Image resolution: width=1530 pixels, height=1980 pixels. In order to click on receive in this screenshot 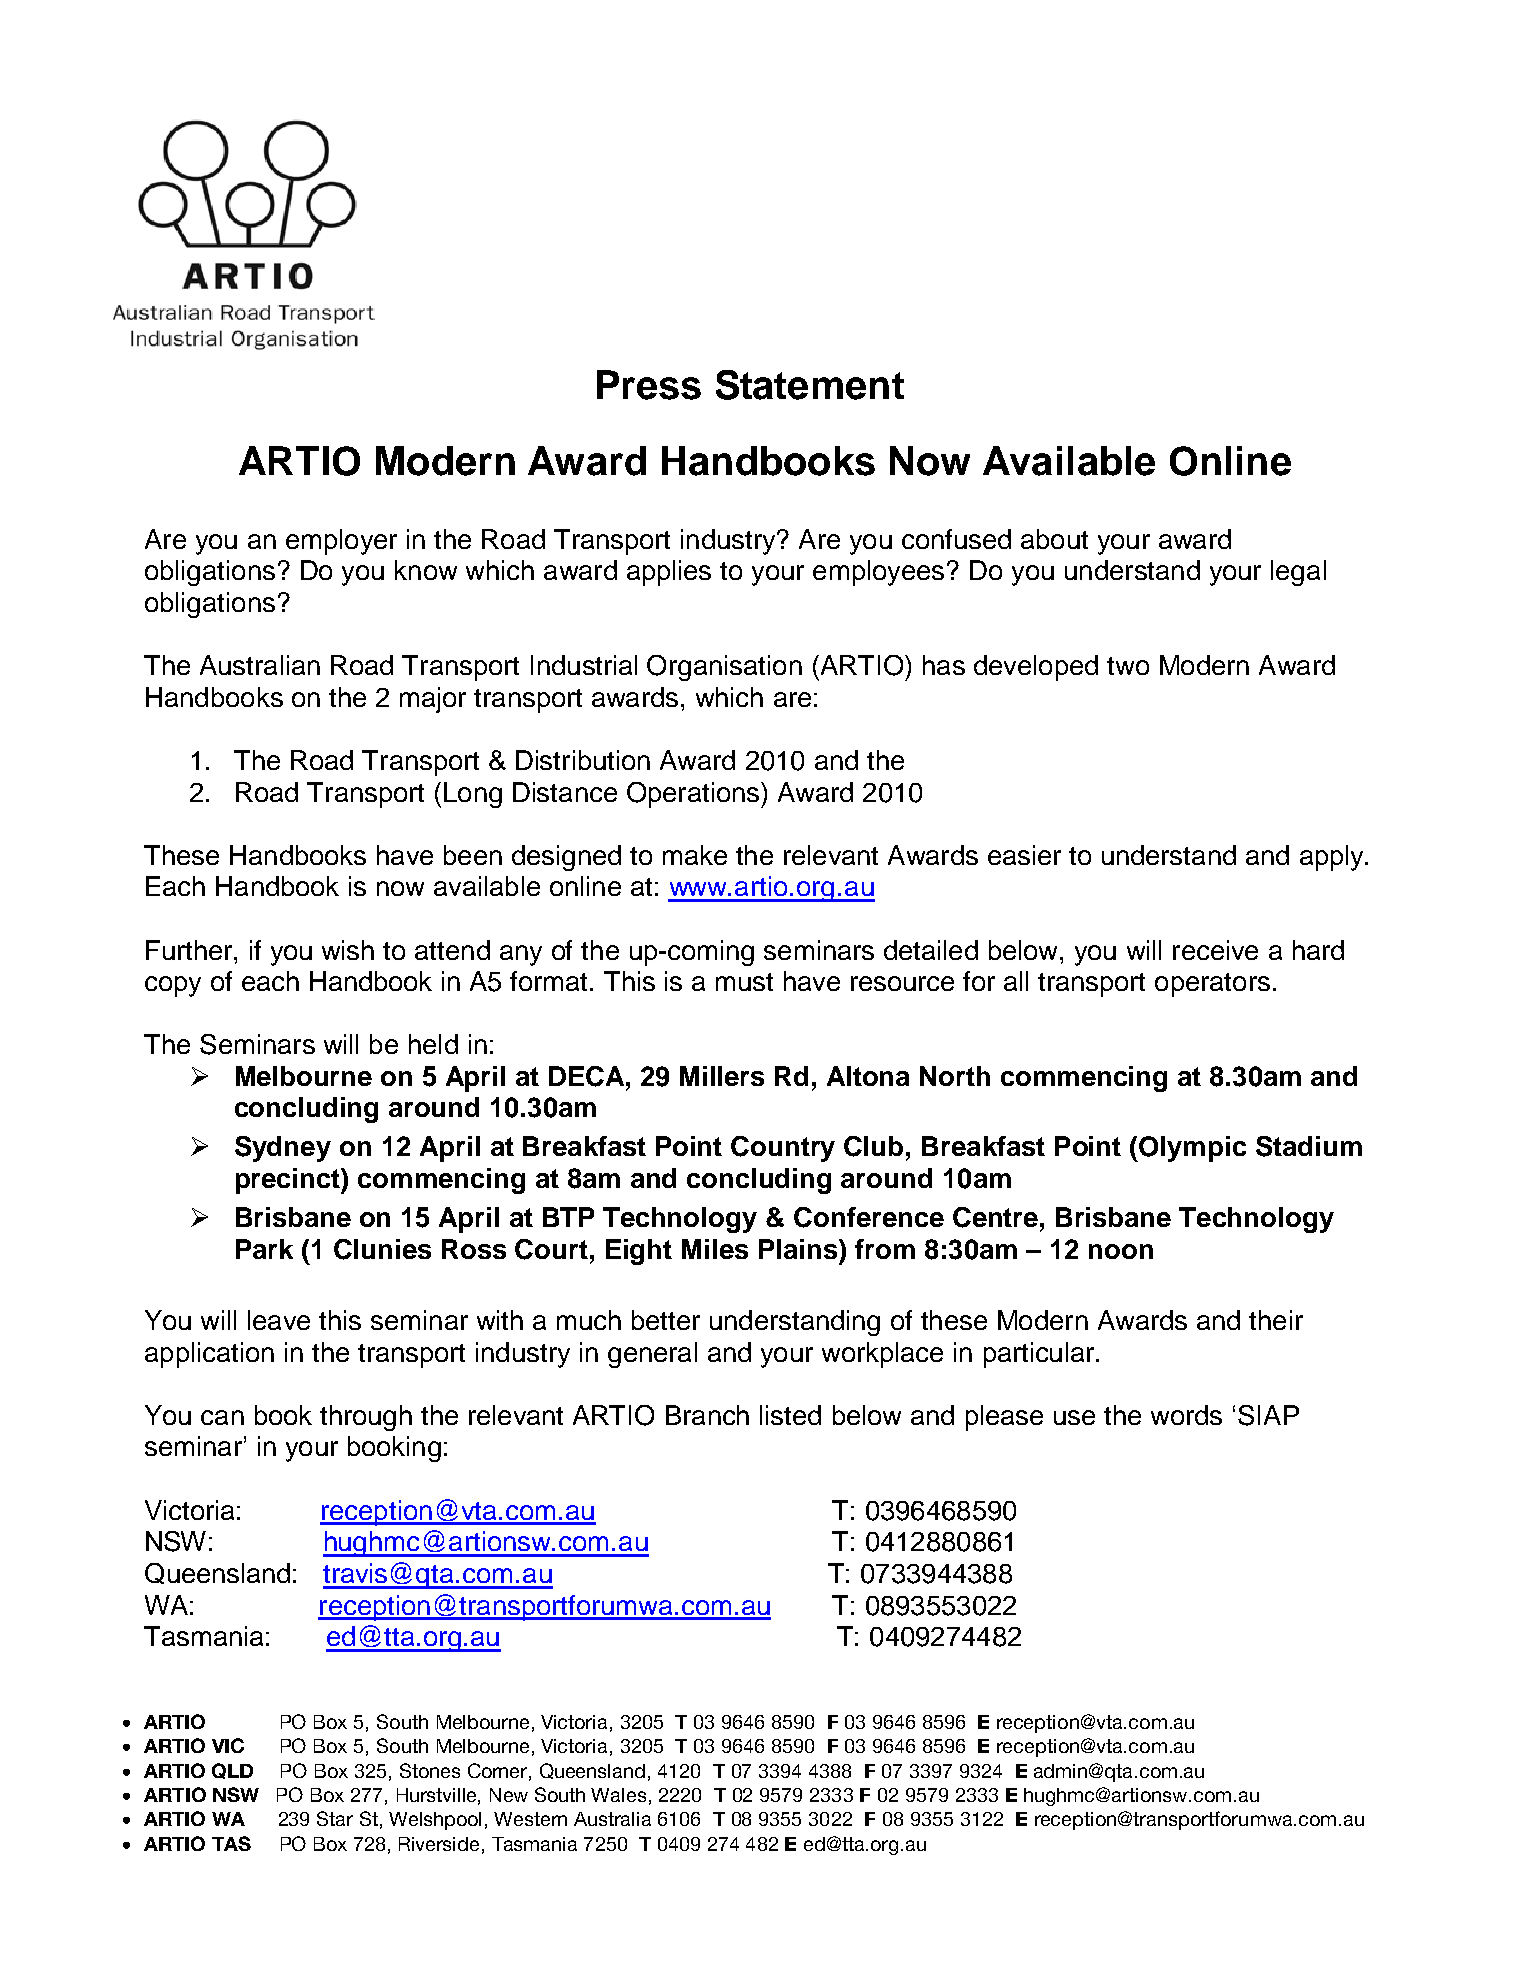, I will do `click(1215, 950)`.
